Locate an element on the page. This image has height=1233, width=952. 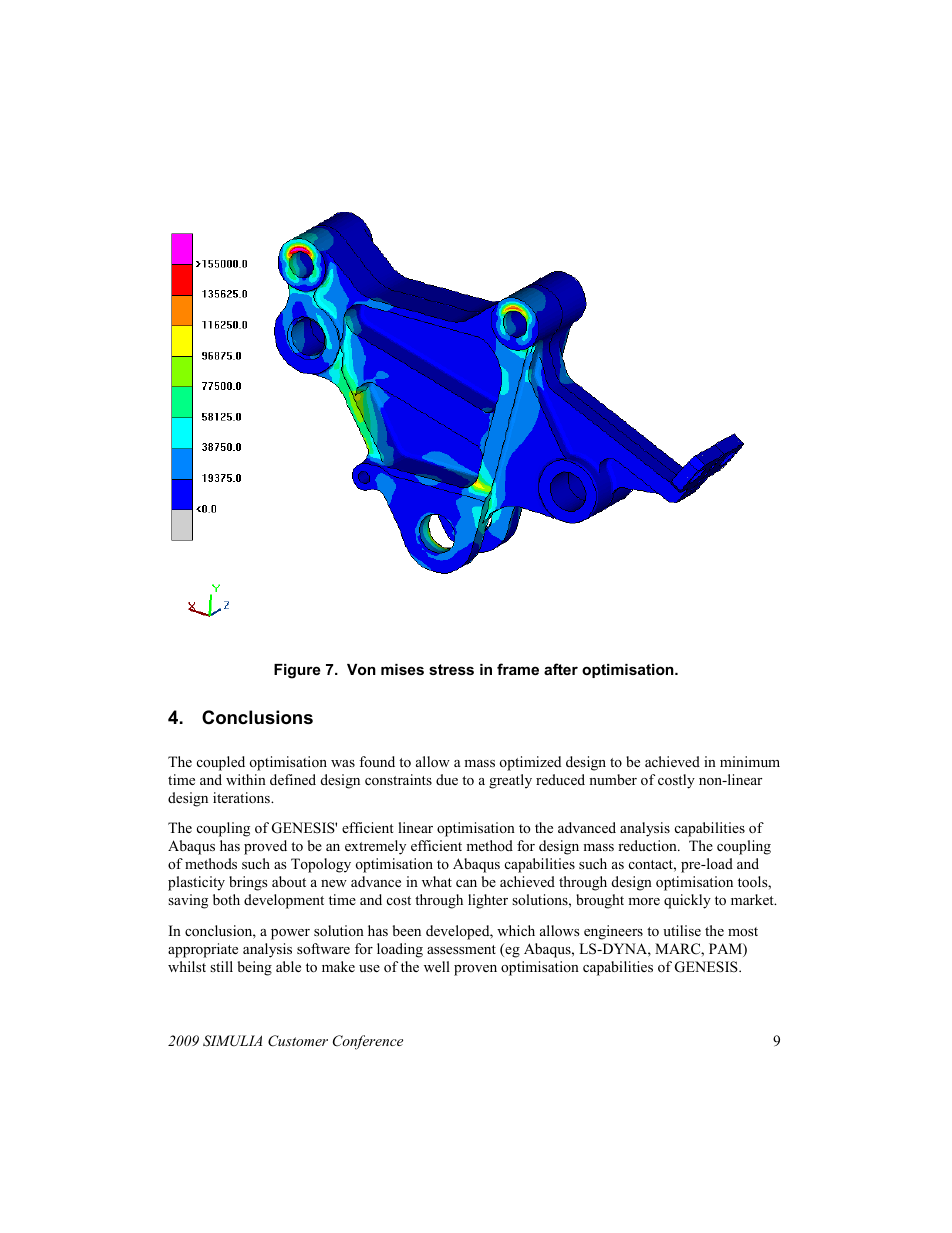
Conference is located at coordinates (368, 1042).
